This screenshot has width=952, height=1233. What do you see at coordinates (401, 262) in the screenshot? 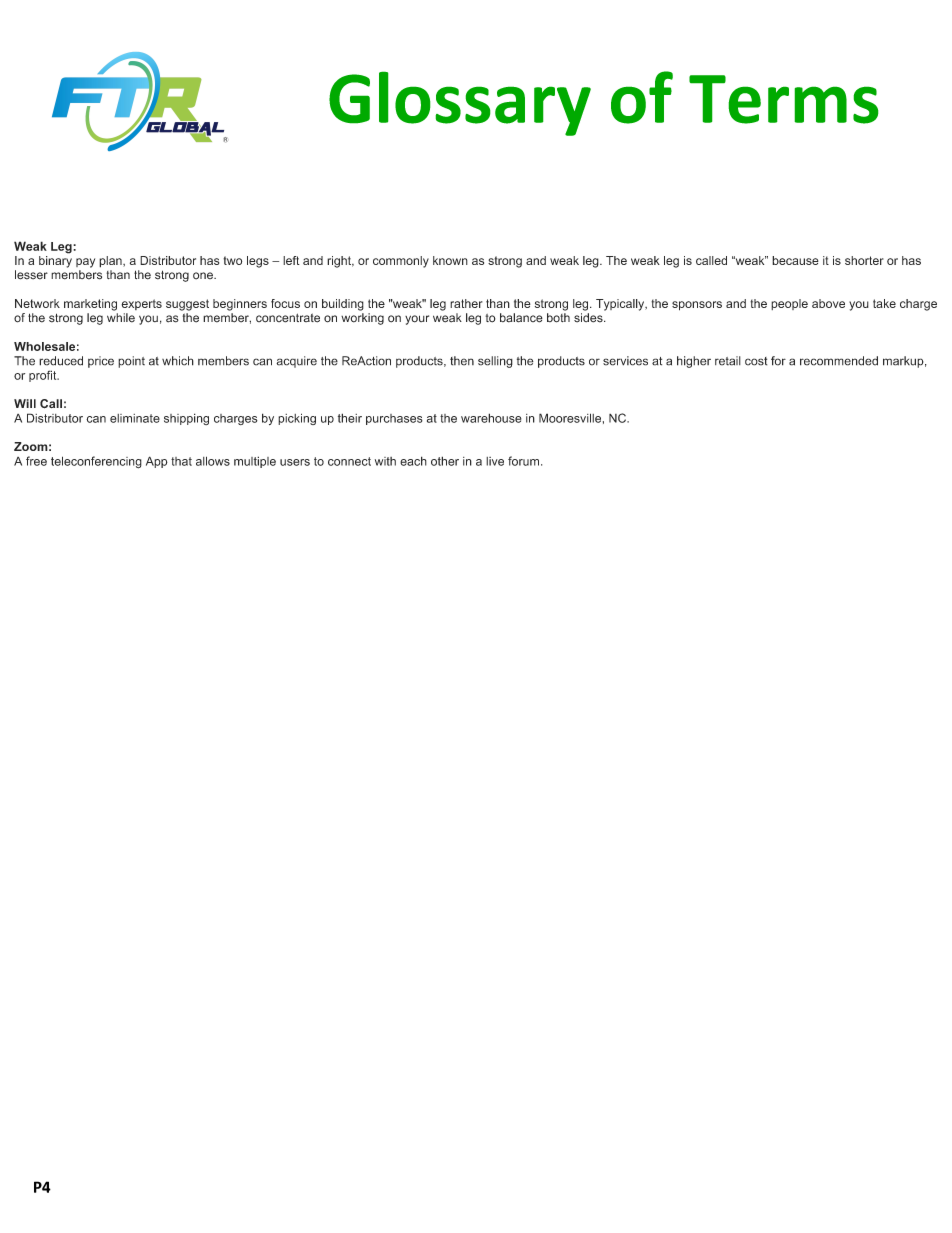
I see `commonly` at bounding box center [401, 262].
